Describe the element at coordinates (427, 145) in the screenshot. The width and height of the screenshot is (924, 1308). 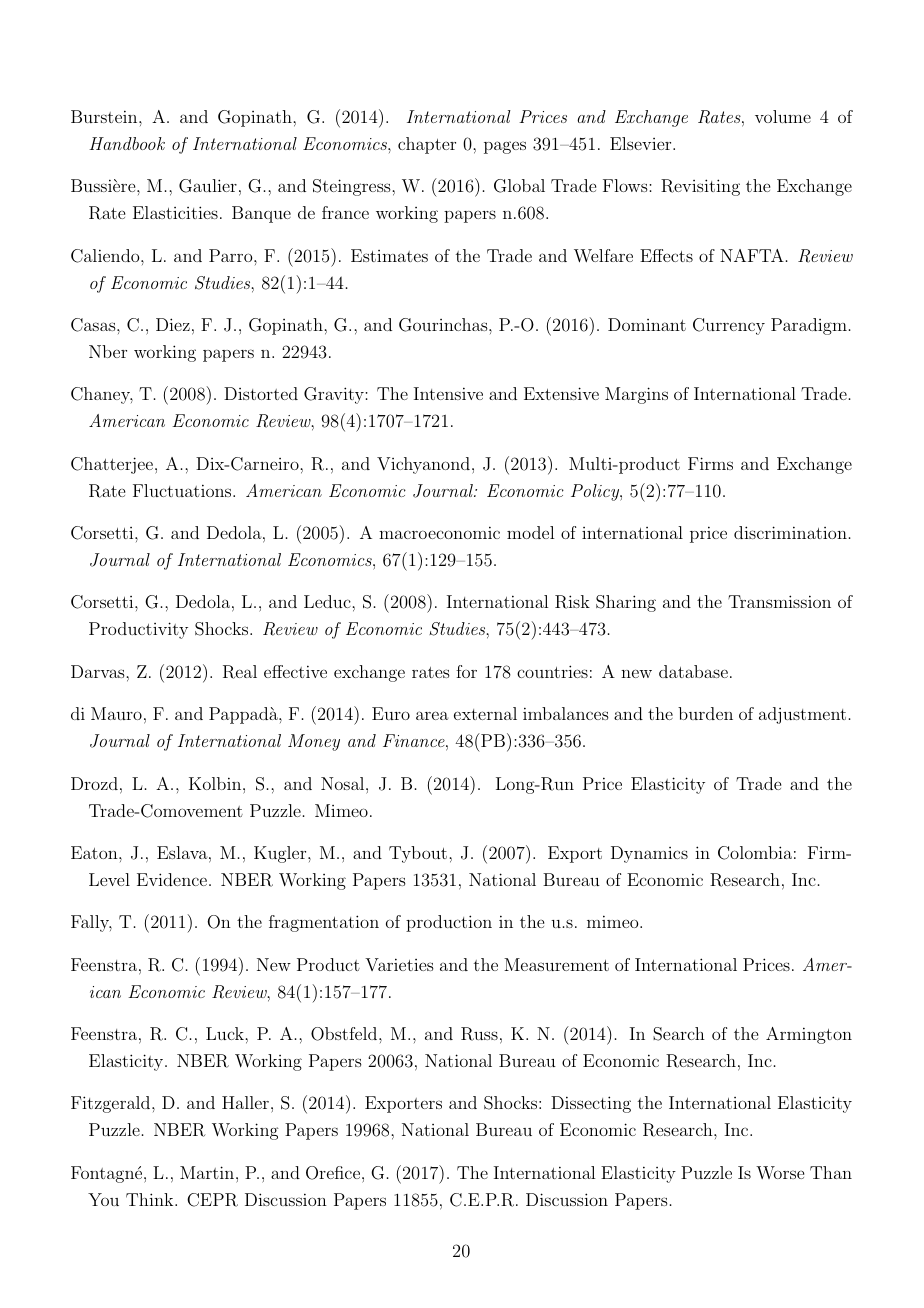
I see `chapter` at that location.
